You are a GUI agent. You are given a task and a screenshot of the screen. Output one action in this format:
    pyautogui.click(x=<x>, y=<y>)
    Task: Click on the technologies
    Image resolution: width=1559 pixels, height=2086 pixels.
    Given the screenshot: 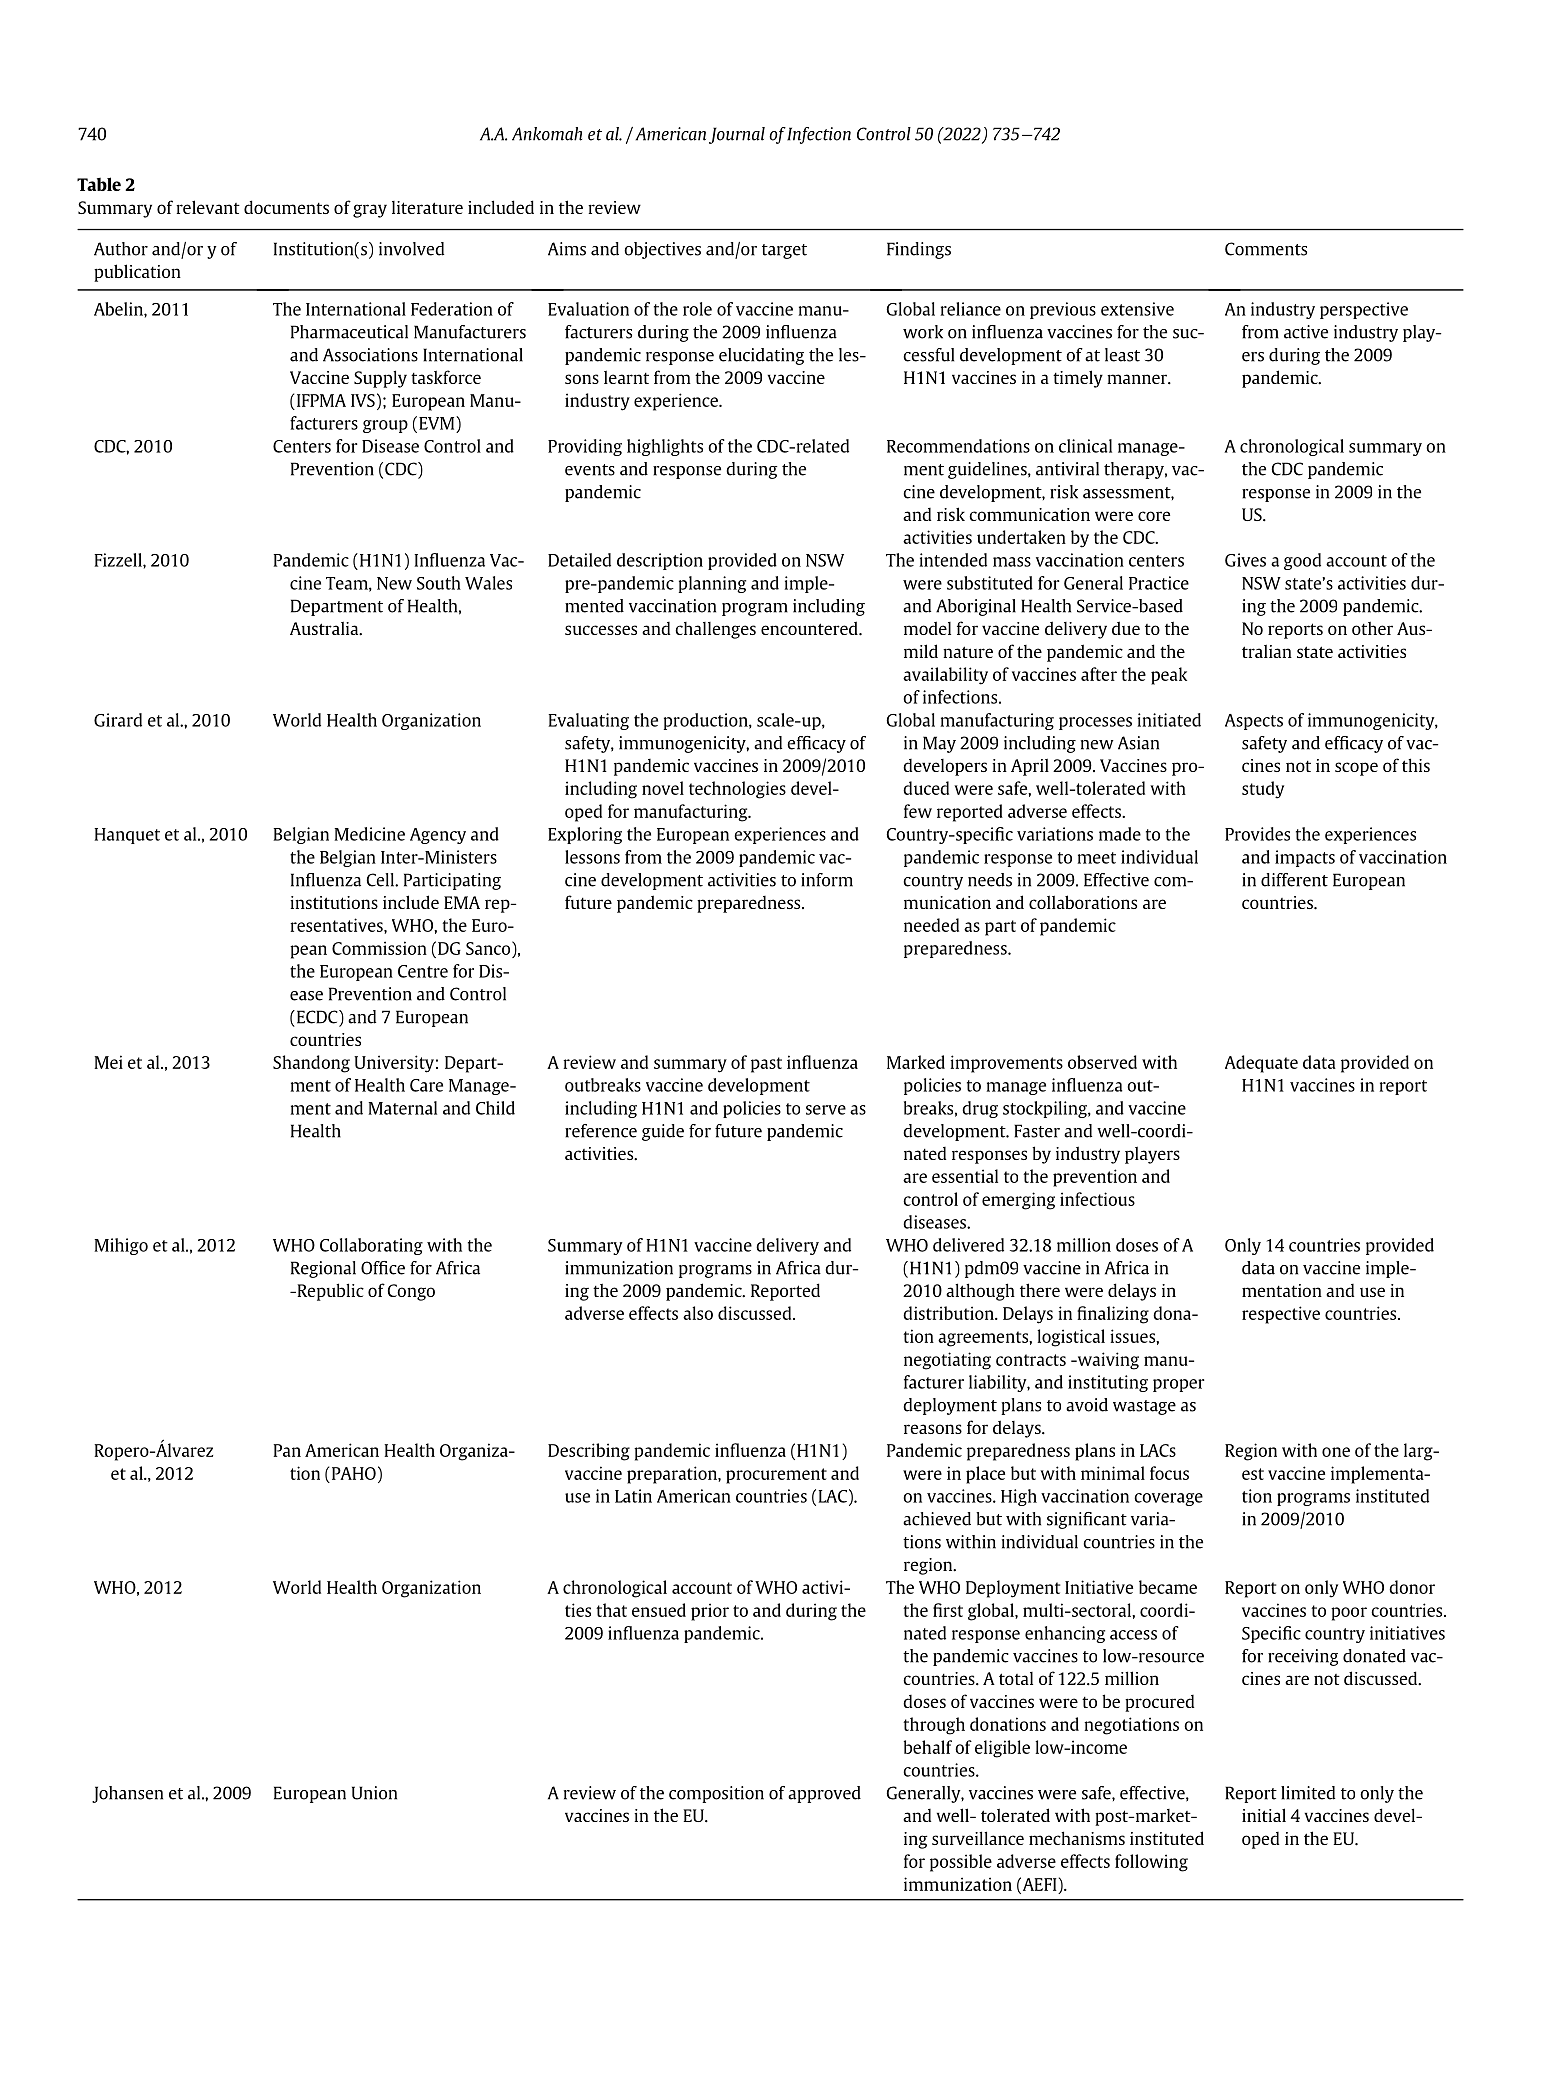 What is the action you would take?
    pyautogui.click(x=737, y=790)
